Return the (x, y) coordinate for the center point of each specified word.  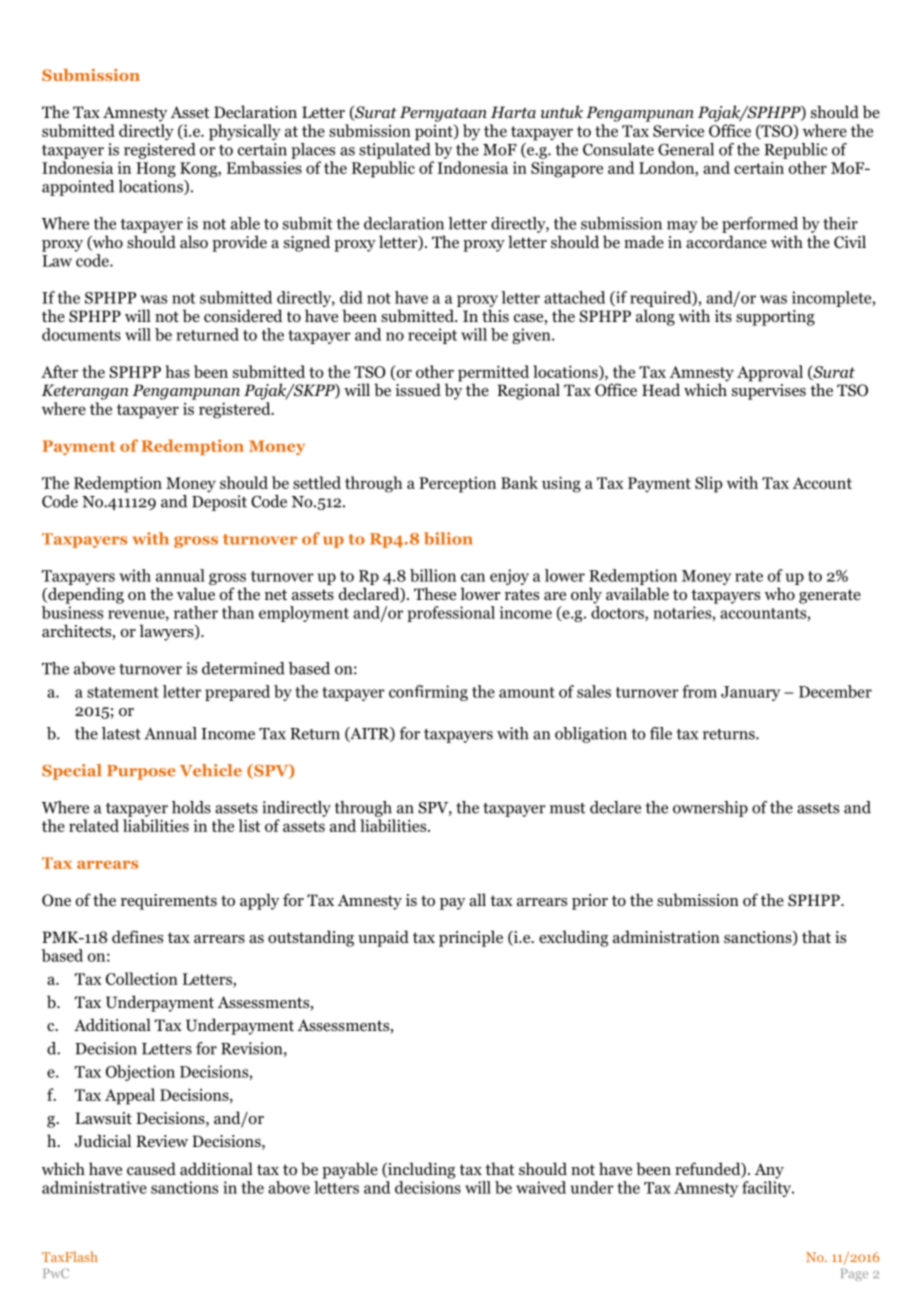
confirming (428, 693)
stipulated (395, 149)
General (686, 149)
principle (471, 938)
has (177, 371)
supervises (769, 392)
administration (666, 937)
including (420, 1170)
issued (418, 389)
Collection (142, 978)
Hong (156, 170)
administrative (94, 1187)
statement (123, 692)
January (750, 693)
